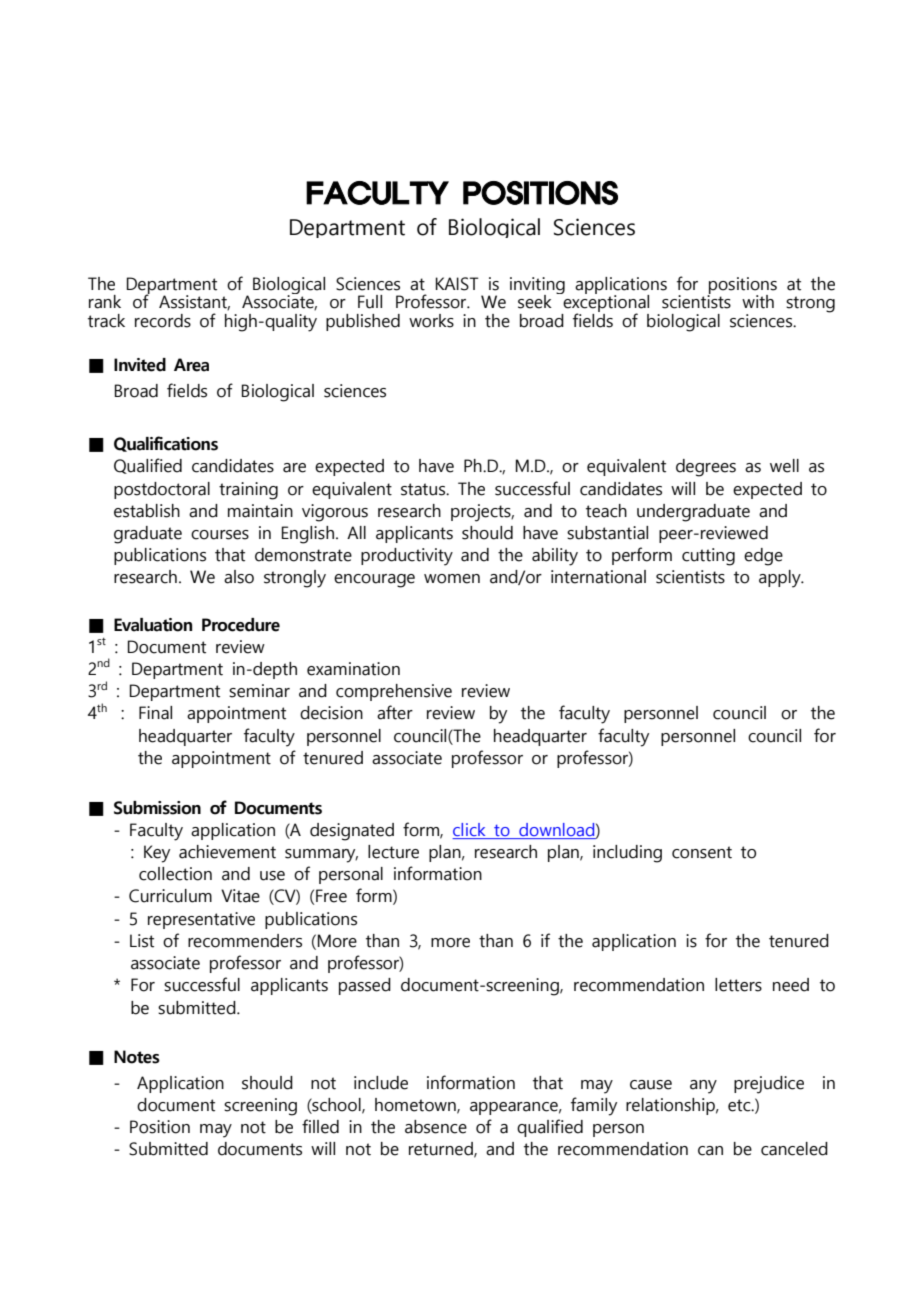  Describe the element at coordinates (142, 941) in the screenshot. I see `List` at that location.
